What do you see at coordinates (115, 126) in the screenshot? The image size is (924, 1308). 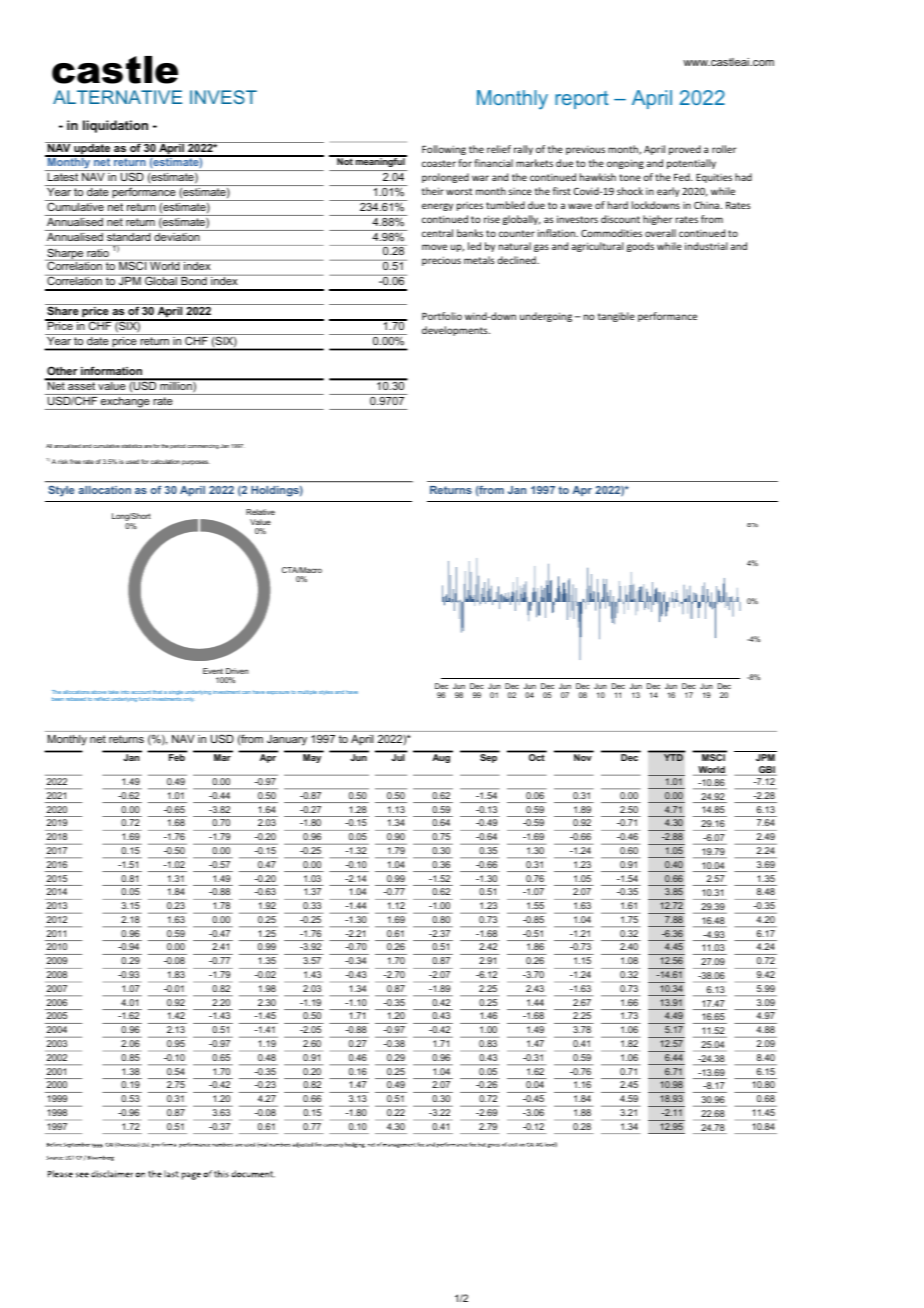 I see `liquidation` at bounding box center [115, 126].
